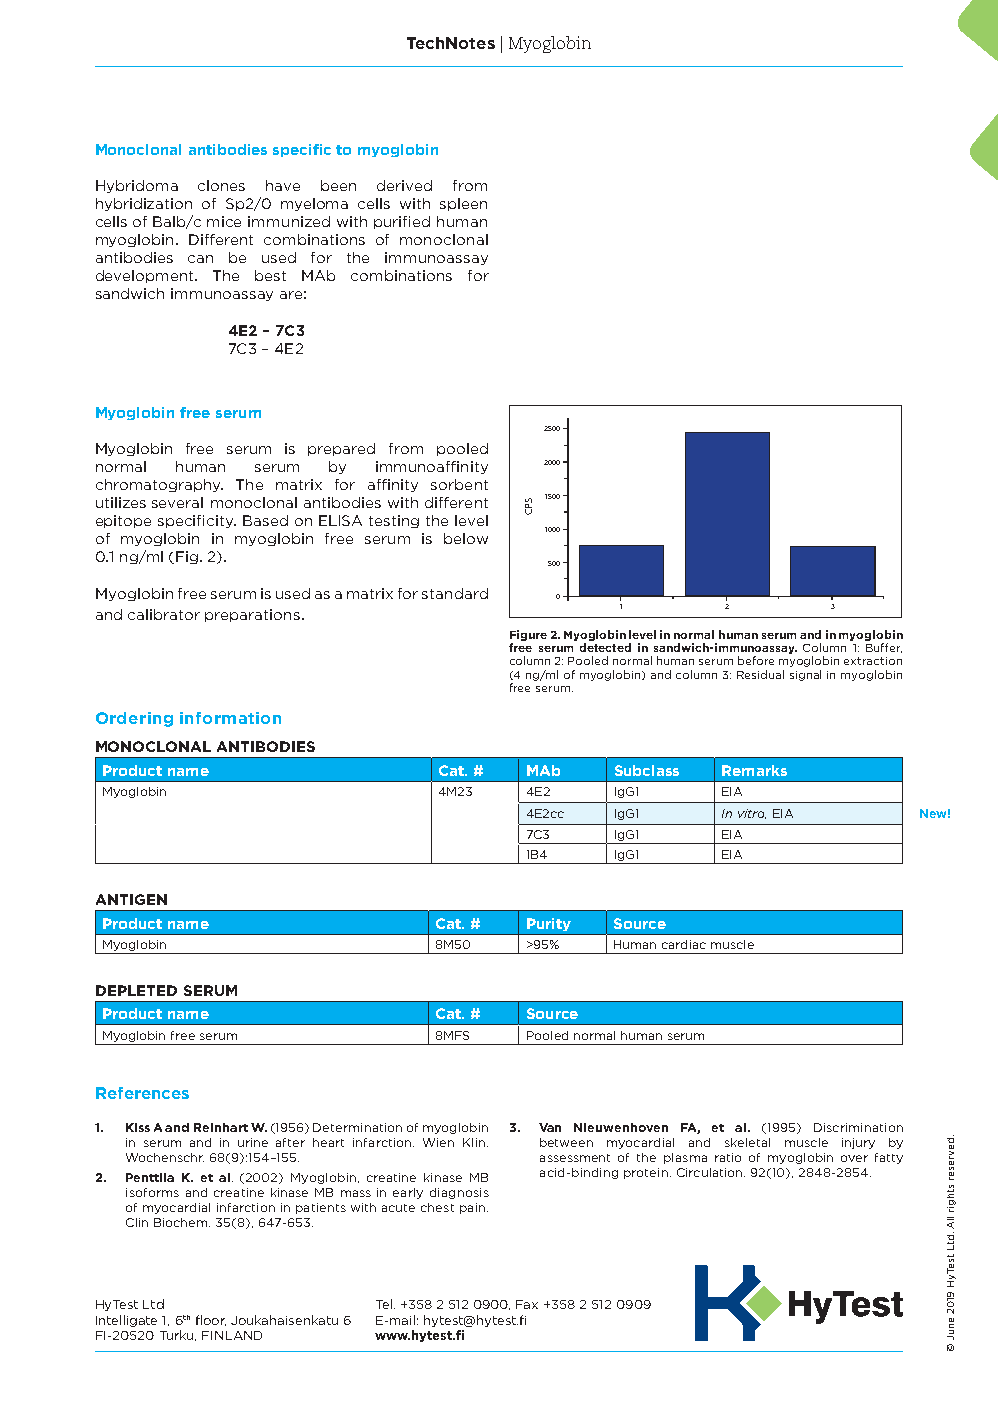 This document has height=1411, width=998. I want to click on Van, so click(550, 1127).
